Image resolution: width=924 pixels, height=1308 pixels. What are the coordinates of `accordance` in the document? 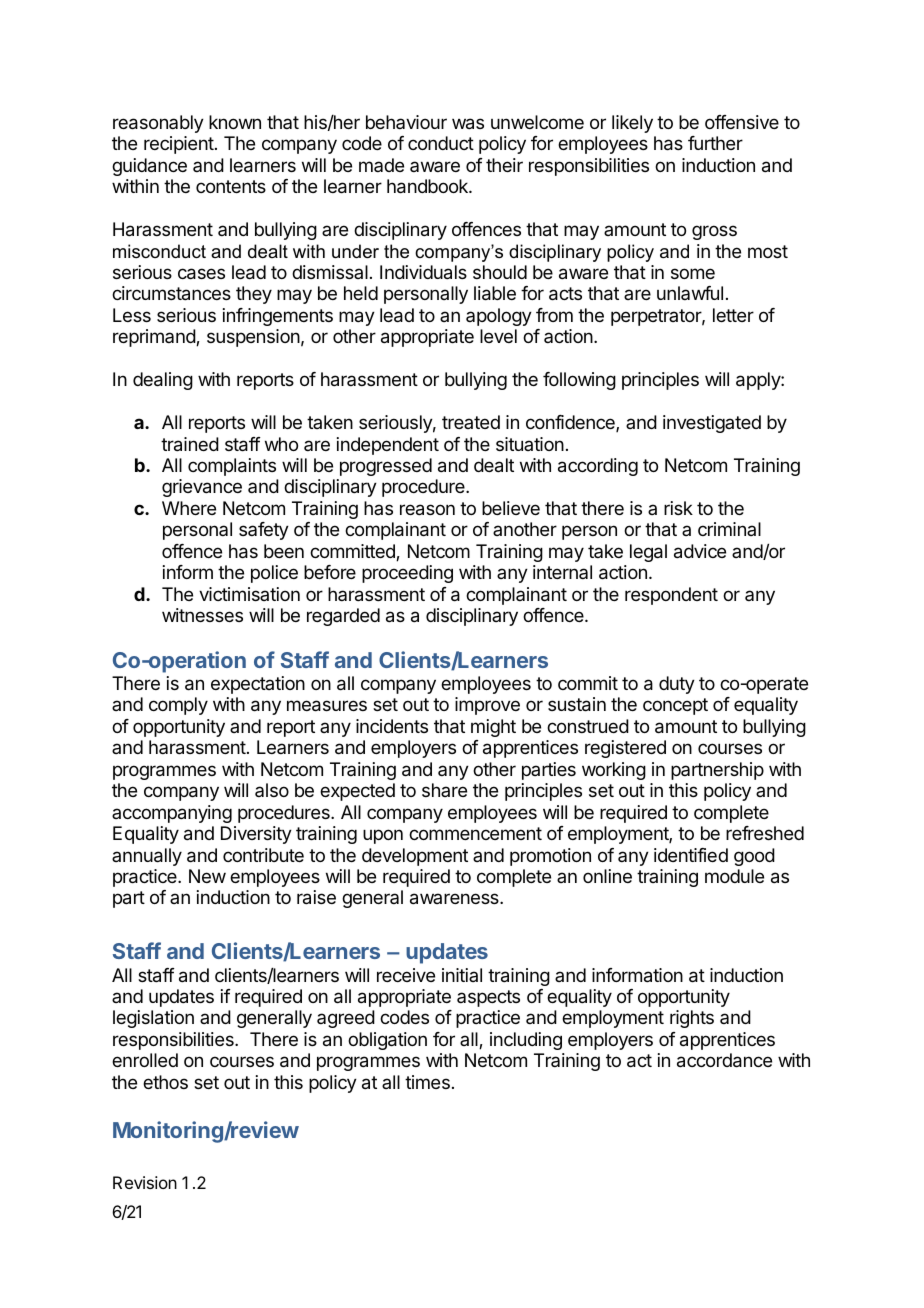 It's located at (724, 1060).
